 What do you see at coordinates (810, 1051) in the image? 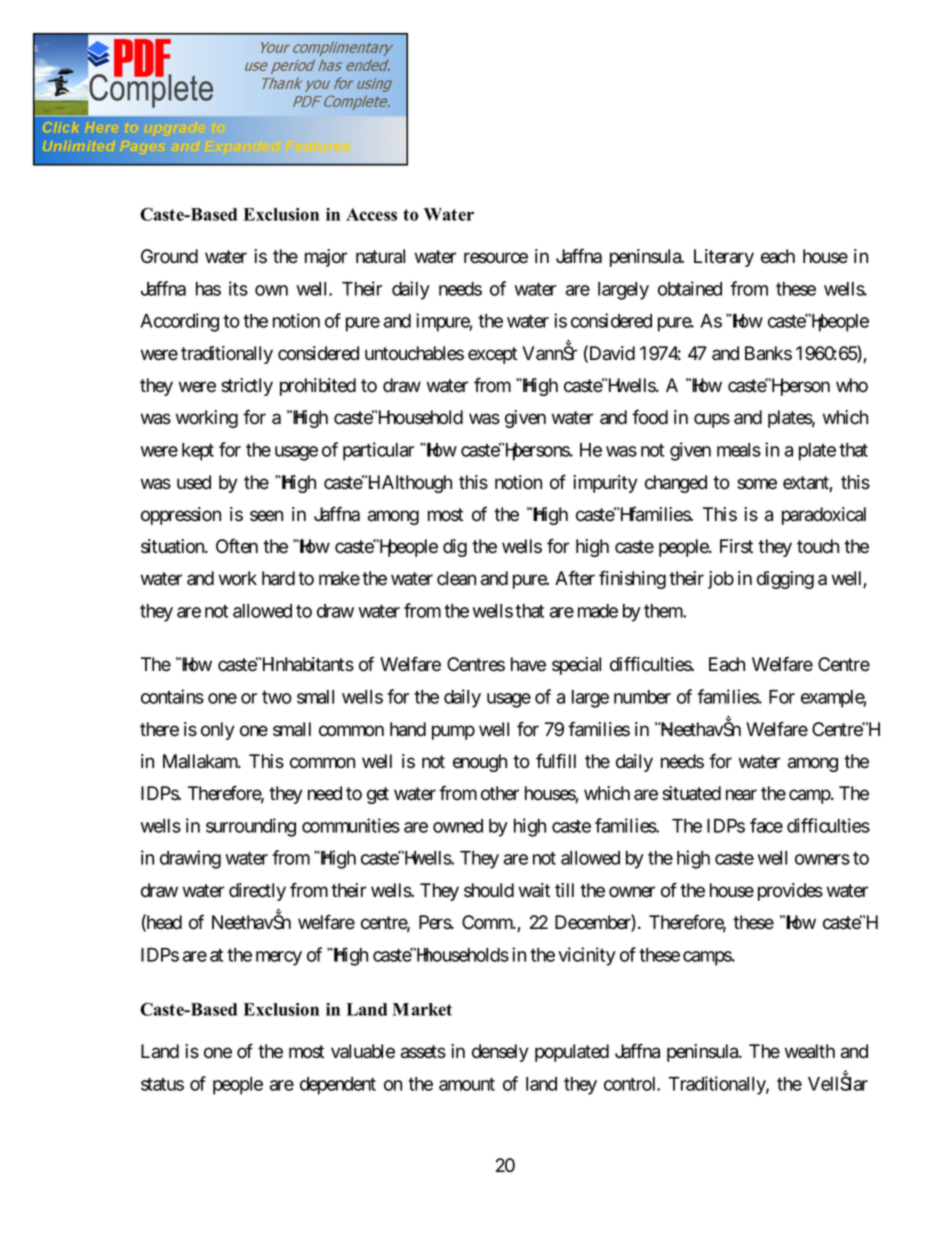
I see `wealth` at bounding box center [810, 1051].
